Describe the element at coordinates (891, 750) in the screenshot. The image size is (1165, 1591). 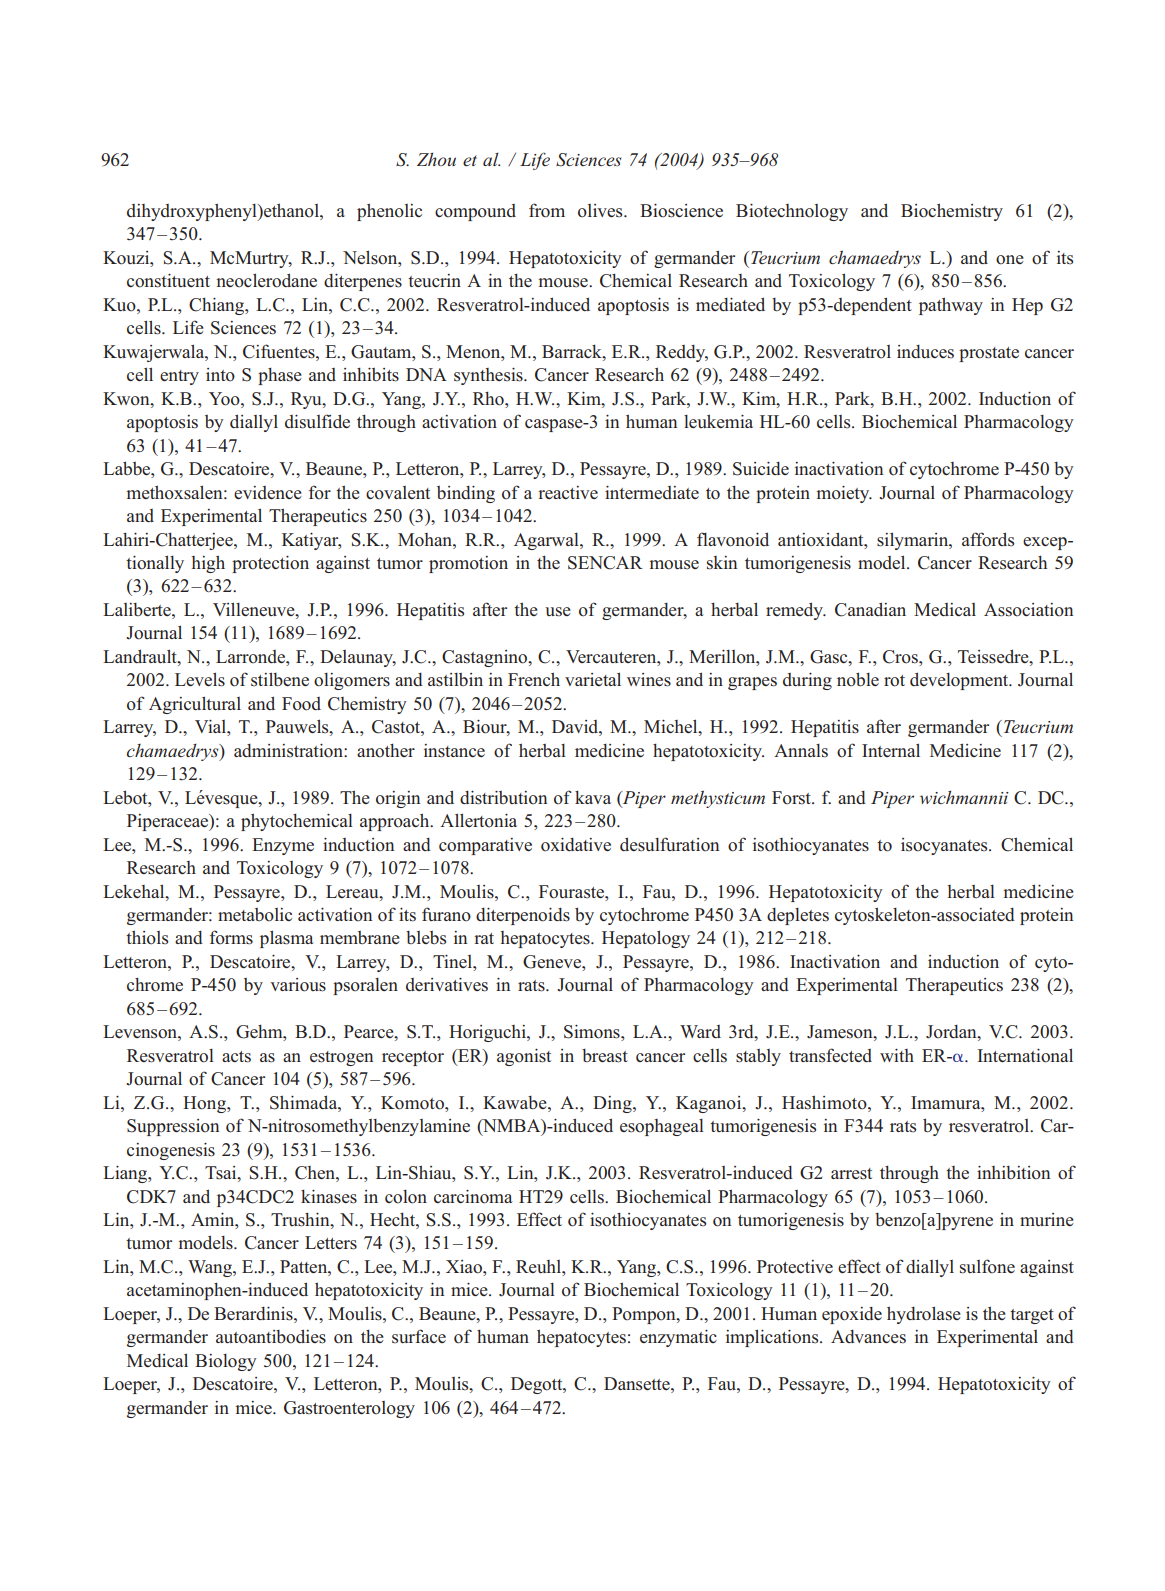
I see `Internal` at that location.
